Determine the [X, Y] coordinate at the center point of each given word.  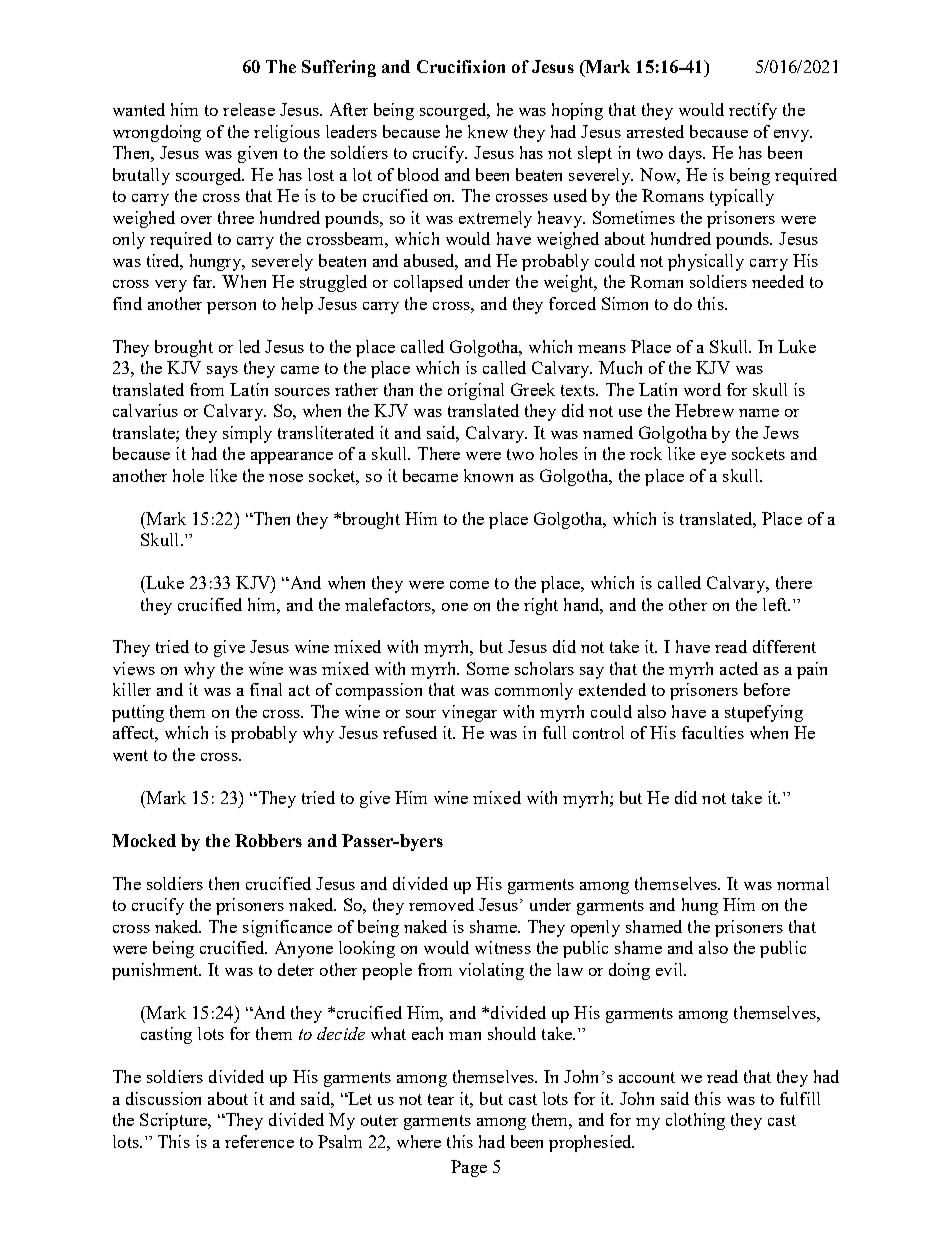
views [134, 668]
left [776, 604]
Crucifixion [461, 66]
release [249, 109]
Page [469, 1168]
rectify [753, 111]
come [469, 585]
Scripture [175, 1121]
